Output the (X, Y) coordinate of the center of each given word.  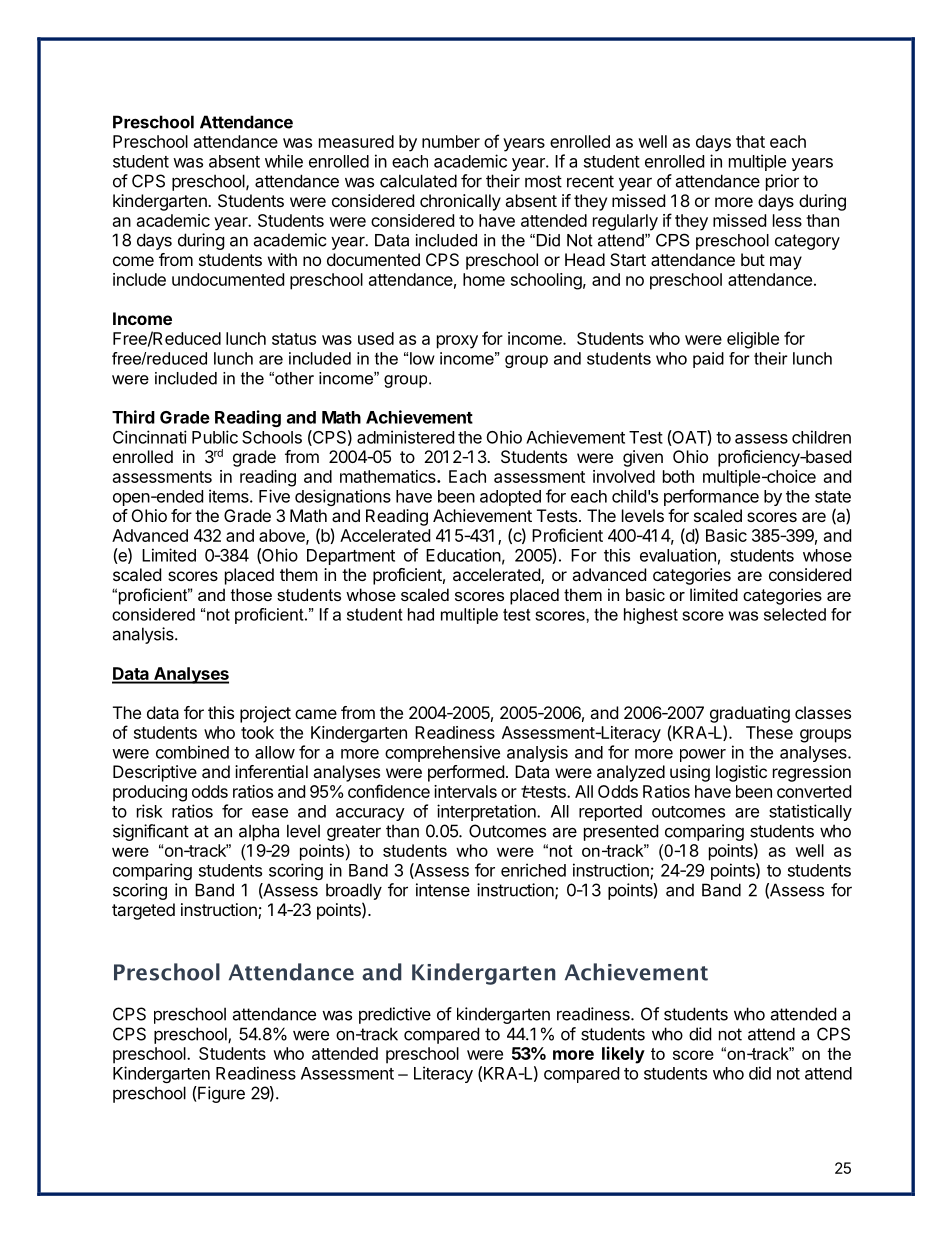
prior (782, 182)
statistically (810, 812)
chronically (460, 202)
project (265, 714)
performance (711, 497)
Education (463, 555)
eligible (753, 340)
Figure (220, 1094)
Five (274, 496)
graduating (750, 714)
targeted (143, 911)
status (294, 339)
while (284, 161)
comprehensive (442, 753)
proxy (457, 342)
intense (443, 890)
